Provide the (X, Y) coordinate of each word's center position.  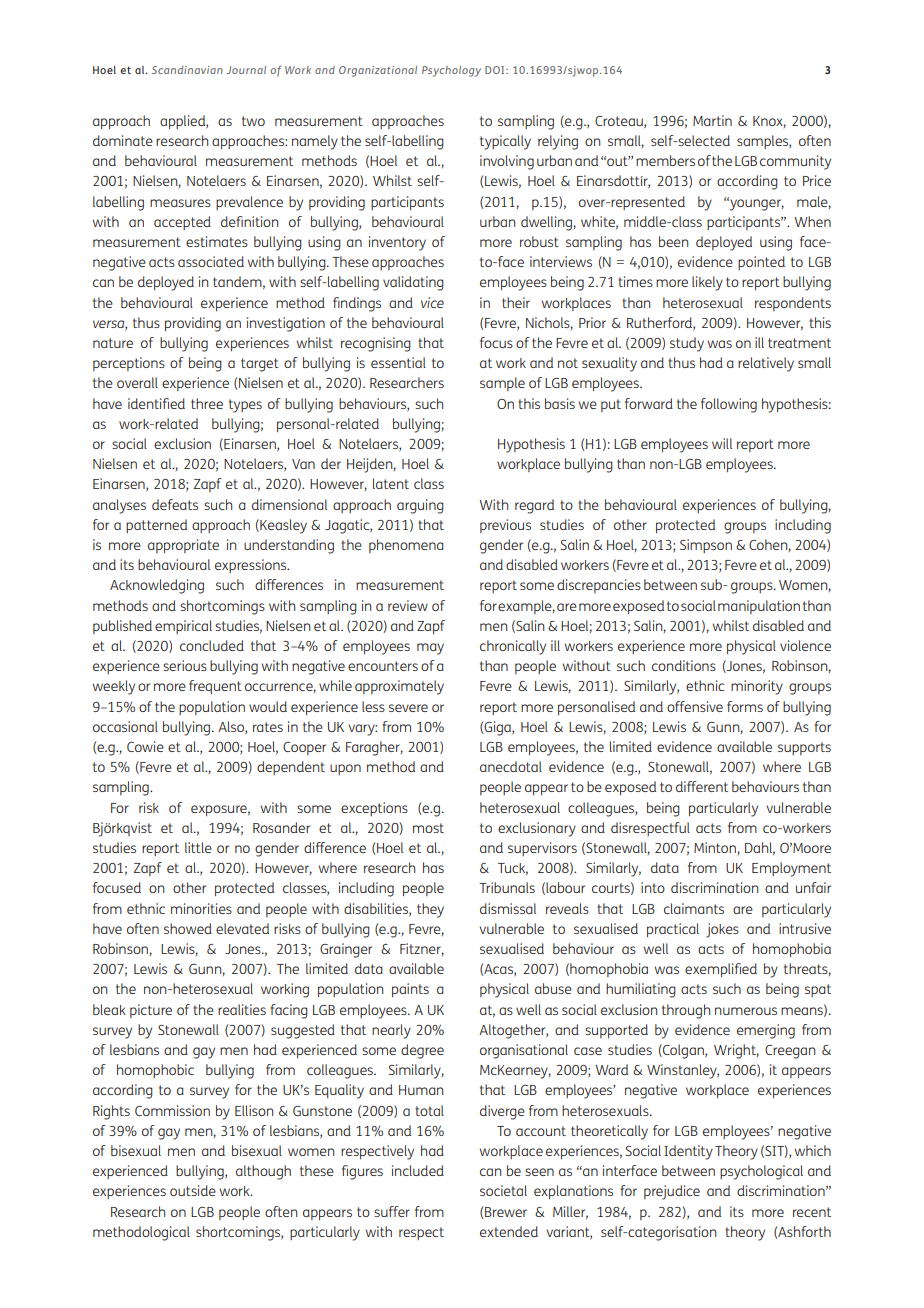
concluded (212, 645)
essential (398, 362)
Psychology (451, 71)
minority (757, 687)
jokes (722, 930)
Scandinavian (187, 70)
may (430, 649)
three (207, 403)
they (430, 910)
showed (188, 928)
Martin (712, 120)
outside (193, 1190)
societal (503, 1190)
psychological (761, 1172)
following (729, 405)
